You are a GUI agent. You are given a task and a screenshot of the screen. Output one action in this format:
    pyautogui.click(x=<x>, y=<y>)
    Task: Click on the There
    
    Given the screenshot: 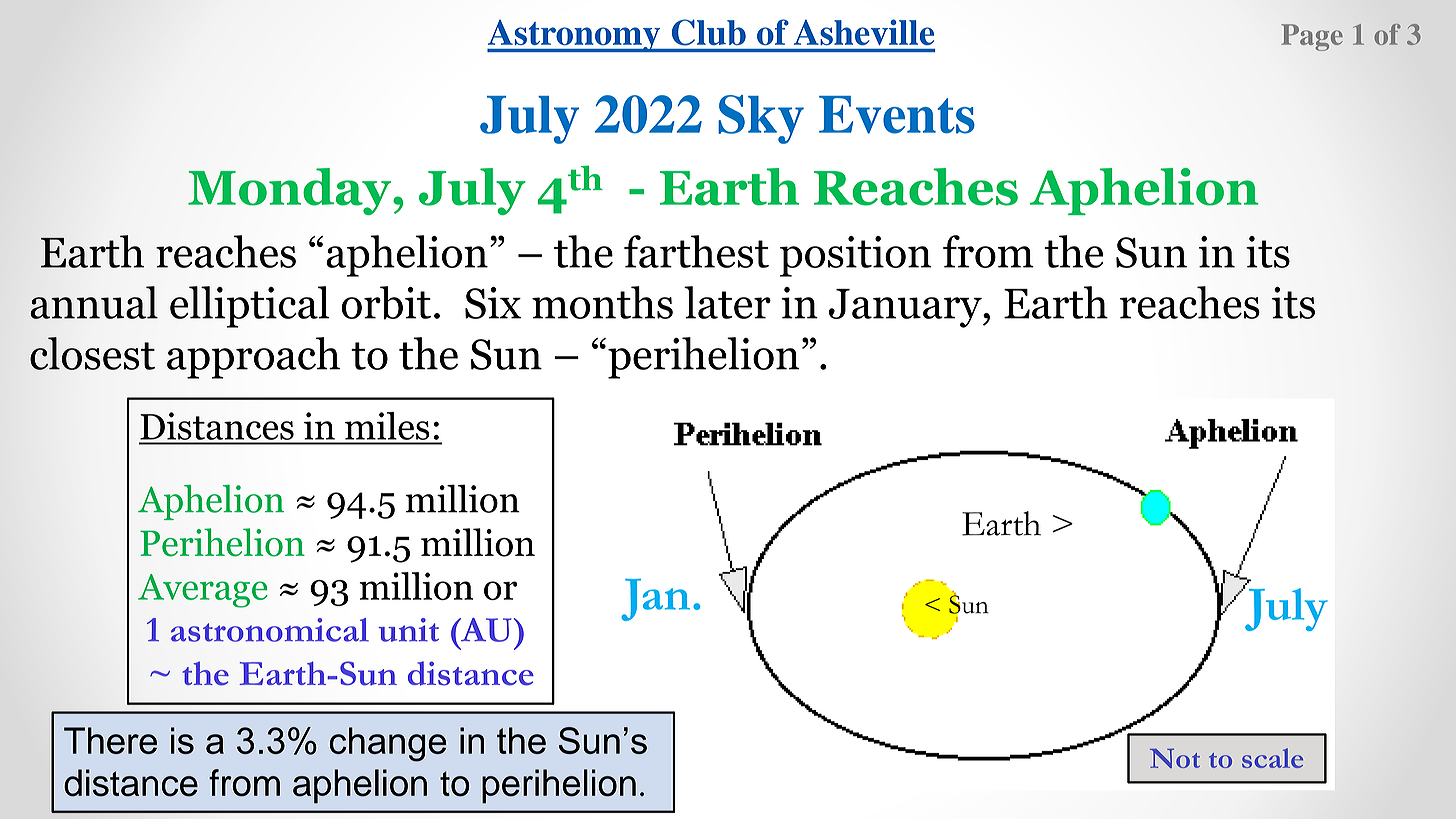 What is the action you would take?
    pyautogui.click(x=110, y=740)
